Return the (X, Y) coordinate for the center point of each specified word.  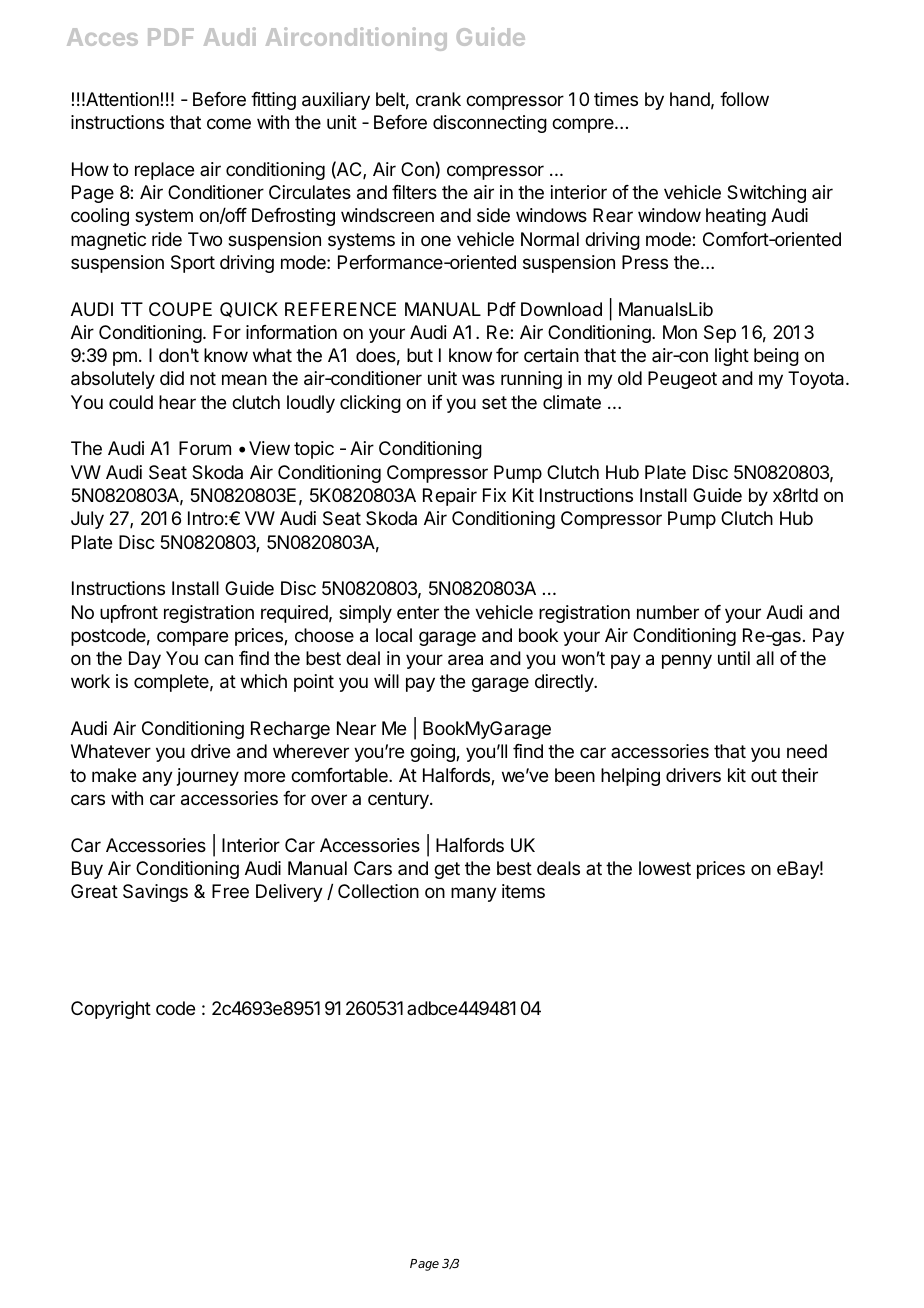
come (229, 123)
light (732, 357)
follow (744, 99)
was (478, 380)
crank (438, 99)
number (668, 612)
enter (418, 612)
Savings (155, 893)
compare (192, 638)
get (447, 870)
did (172, 378)
